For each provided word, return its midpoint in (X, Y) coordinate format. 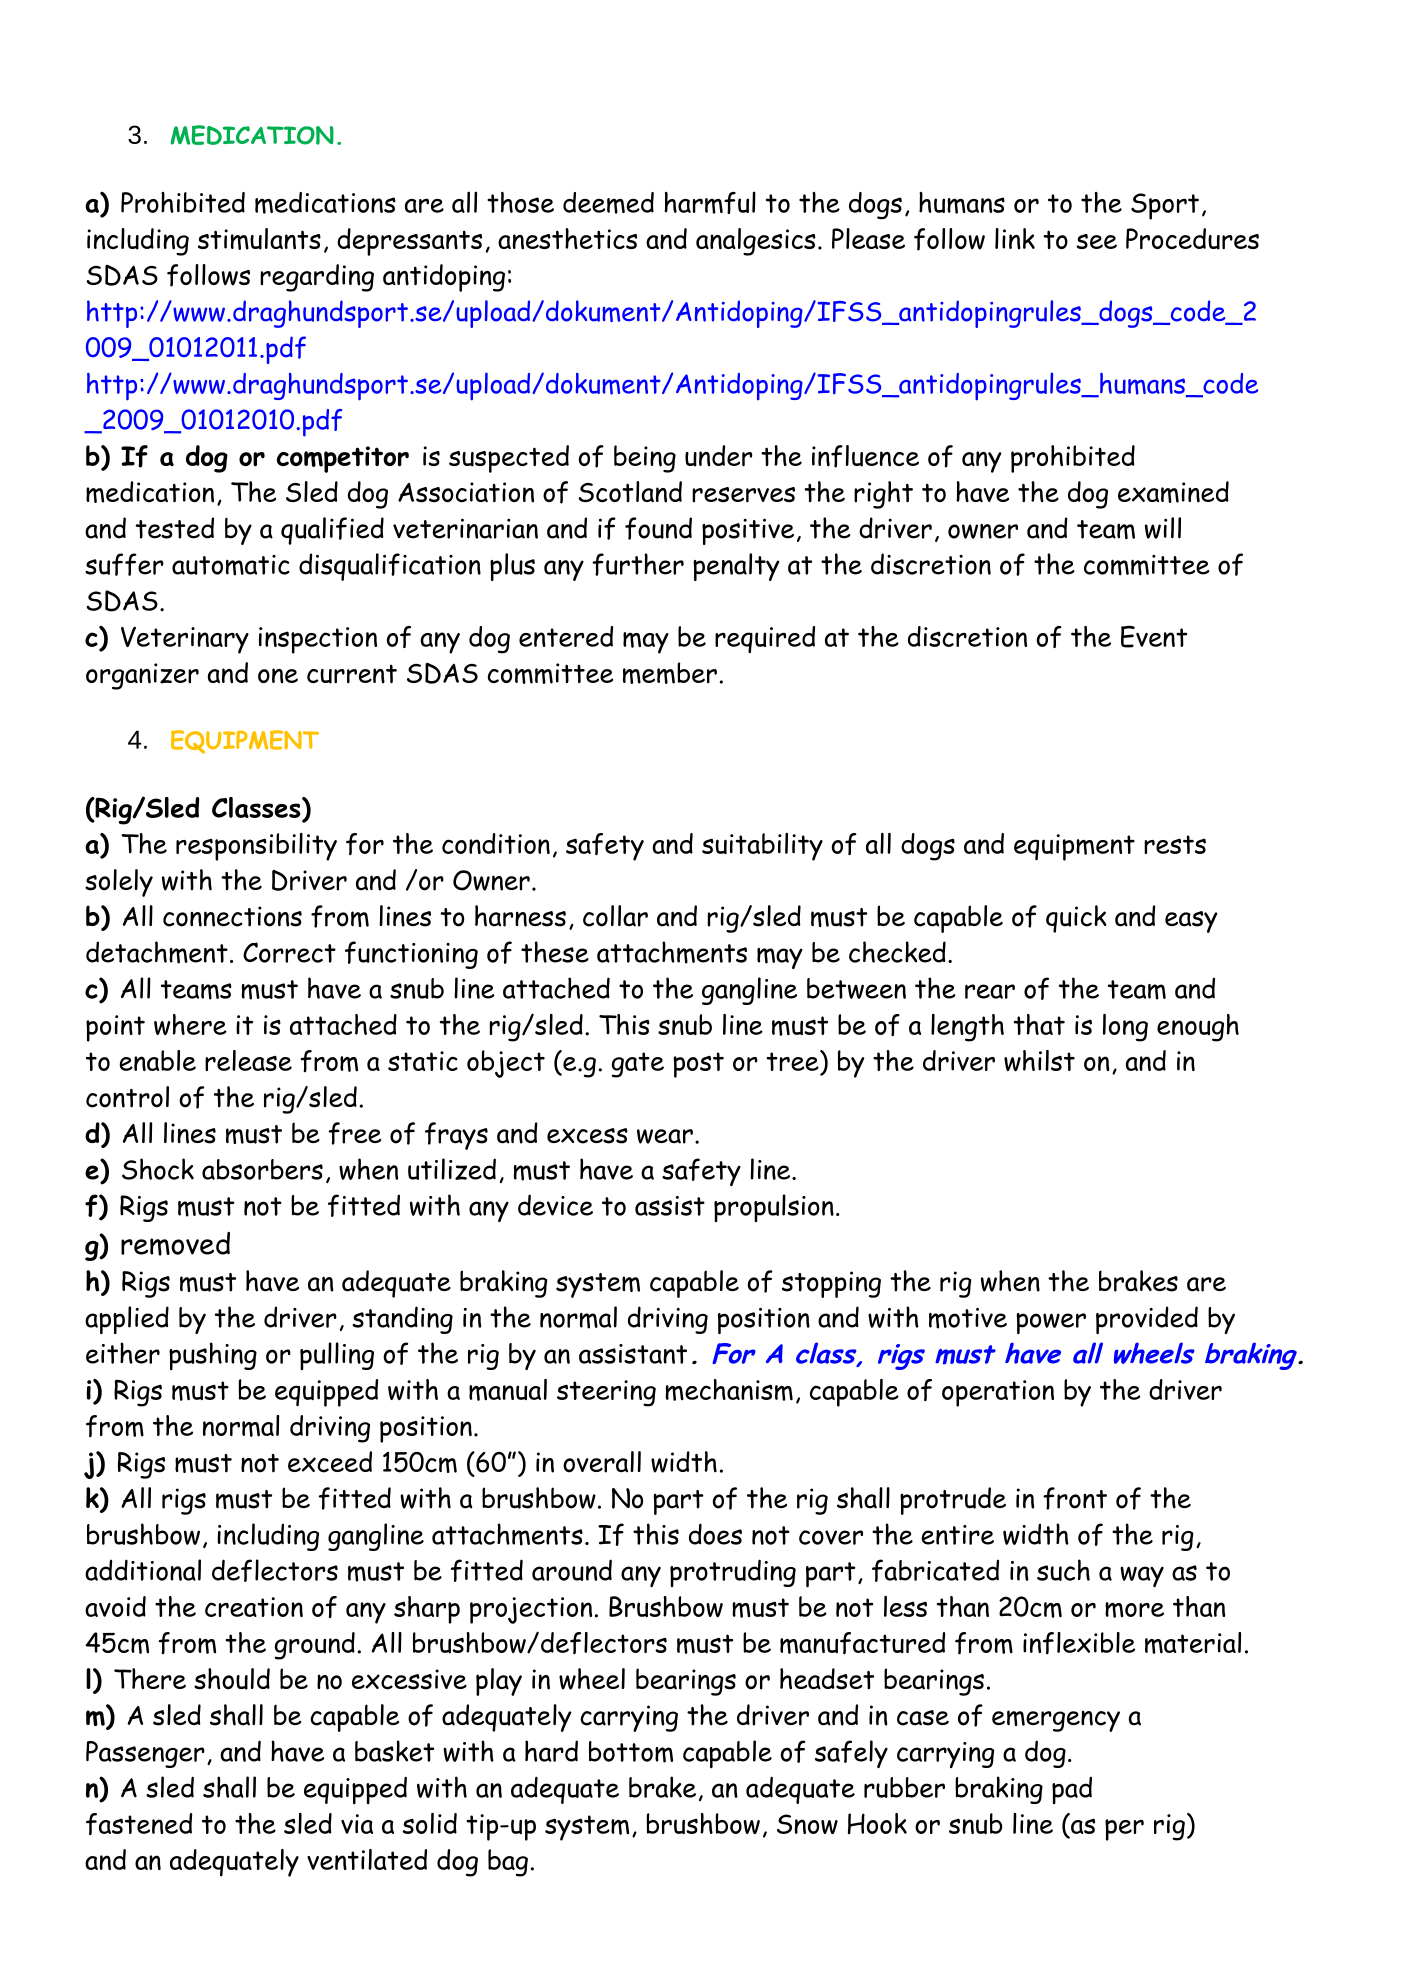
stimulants (259, 239)
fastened (139, 1824)
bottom (631, 1752)
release (248, 1060)
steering (606, 1393)
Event (1154, 637)
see (1097, 241)
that (1039, 1024)
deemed (608, 203)
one (278, 675)
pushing (213, 1356)
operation (998, 1393)
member (670, 673)
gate (638, 1065)
